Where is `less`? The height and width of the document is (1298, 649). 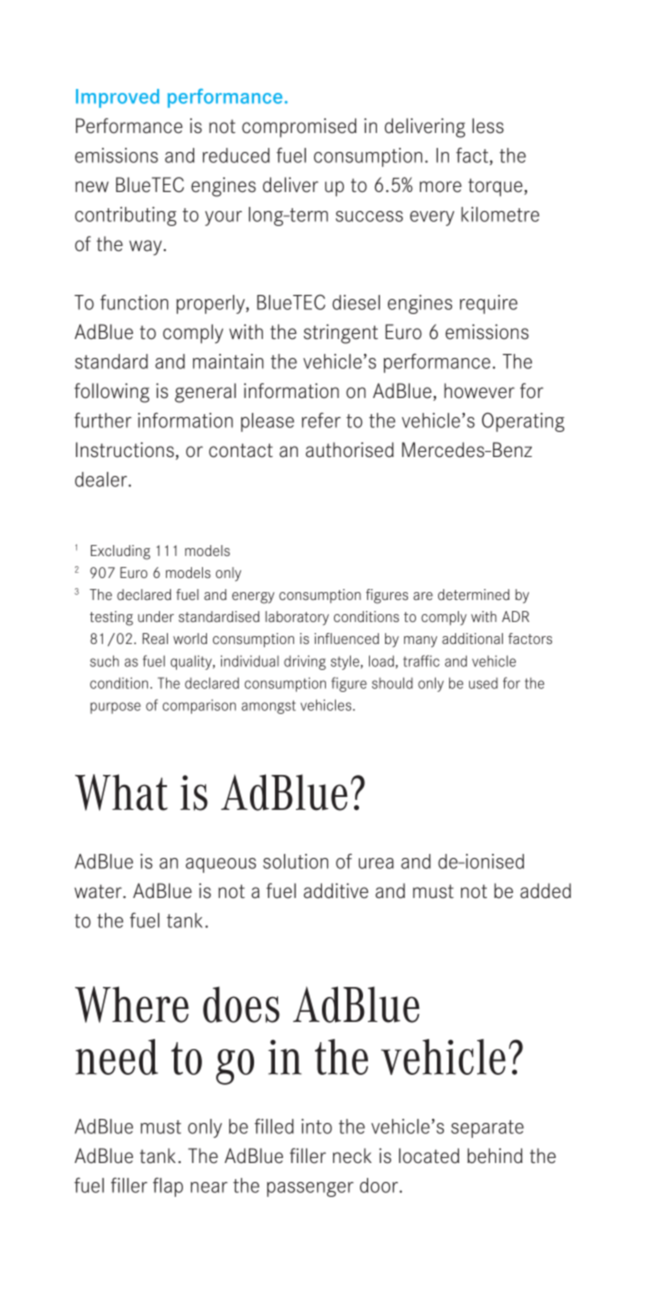 less is located at coordinates (488, 126).
